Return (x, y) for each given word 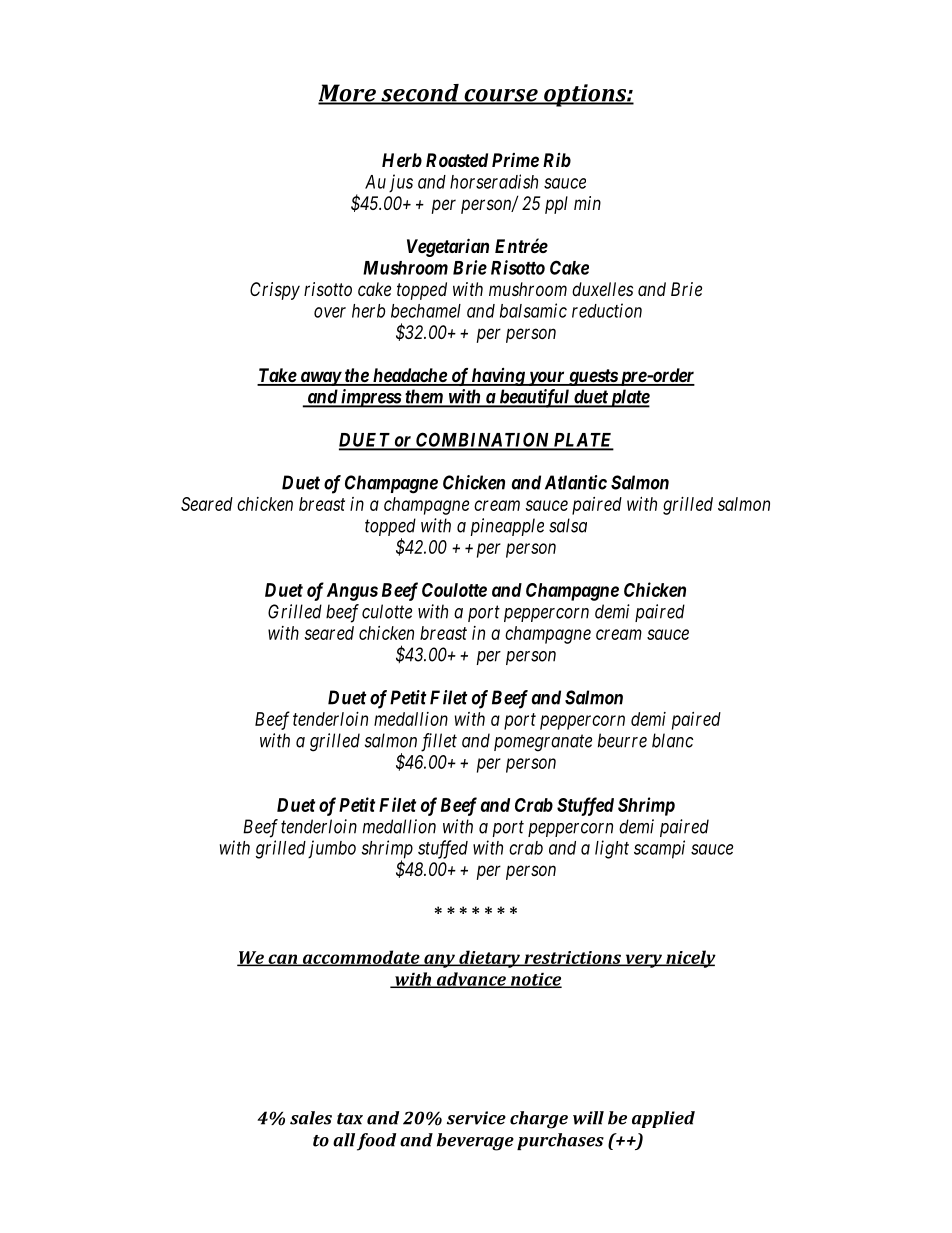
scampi (659, 849)
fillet (439, 742)
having (498, 377)
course (501, 96)
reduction (607, 310)
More (348, 94)
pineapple (507, 527)
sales (311, 1118)
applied (663, 1119)
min (587, 203)
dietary (489, 959)
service (476, 1118)
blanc (672, 740)
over (330, 312)
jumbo (332, 849)
